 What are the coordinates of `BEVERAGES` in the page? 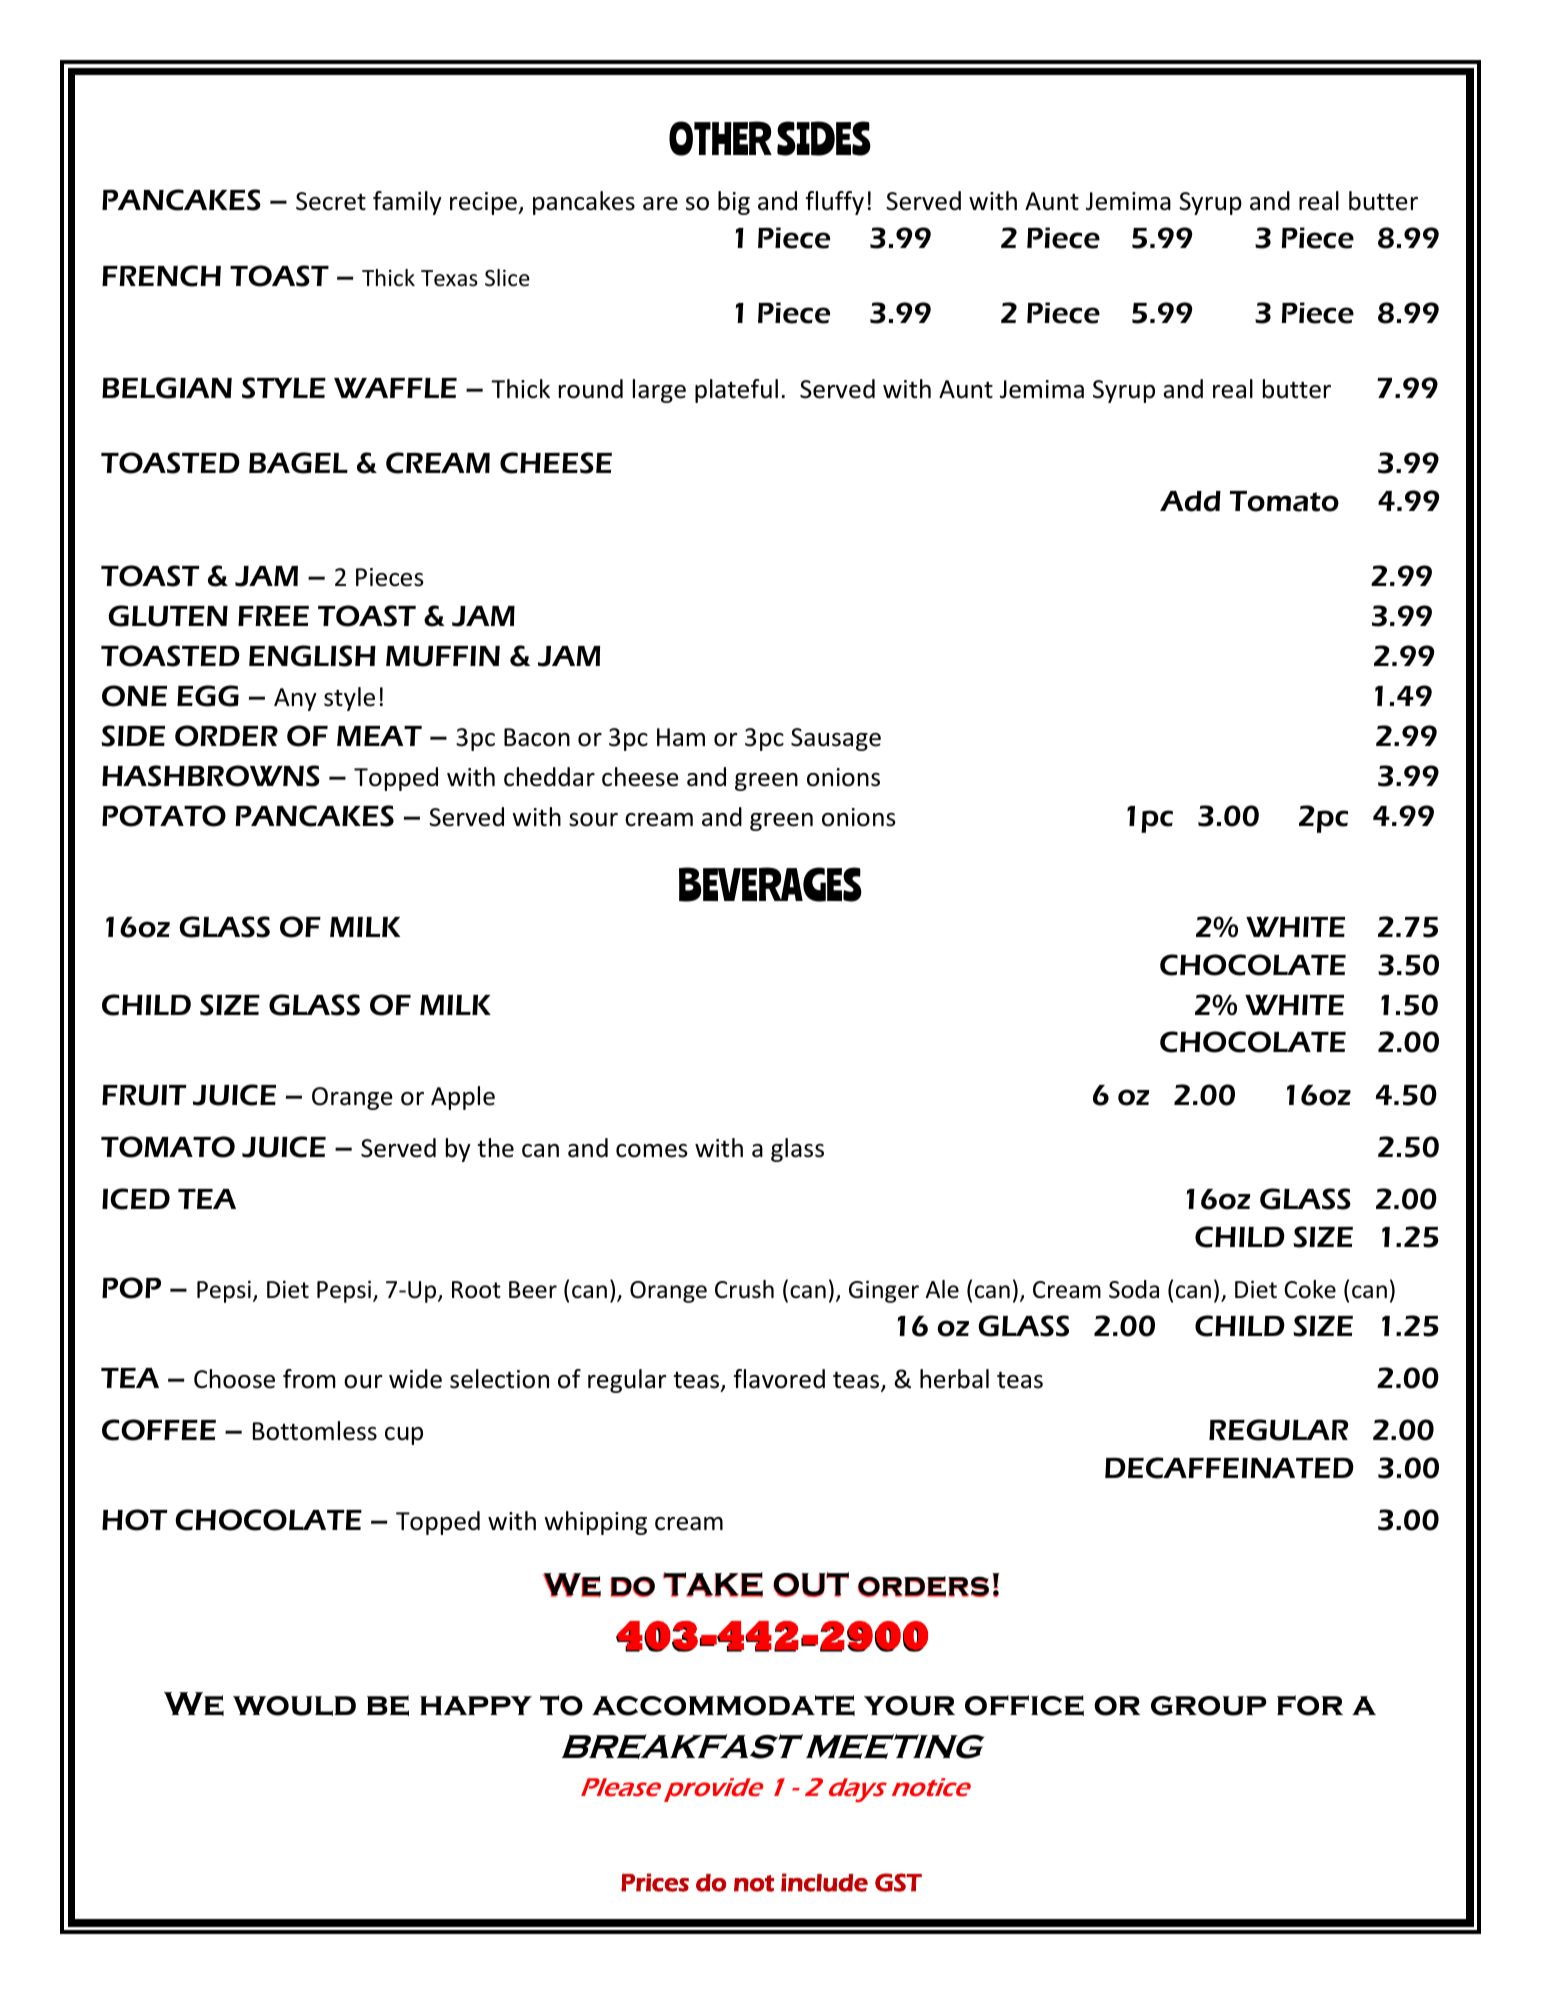 It's located at (770, 884).
